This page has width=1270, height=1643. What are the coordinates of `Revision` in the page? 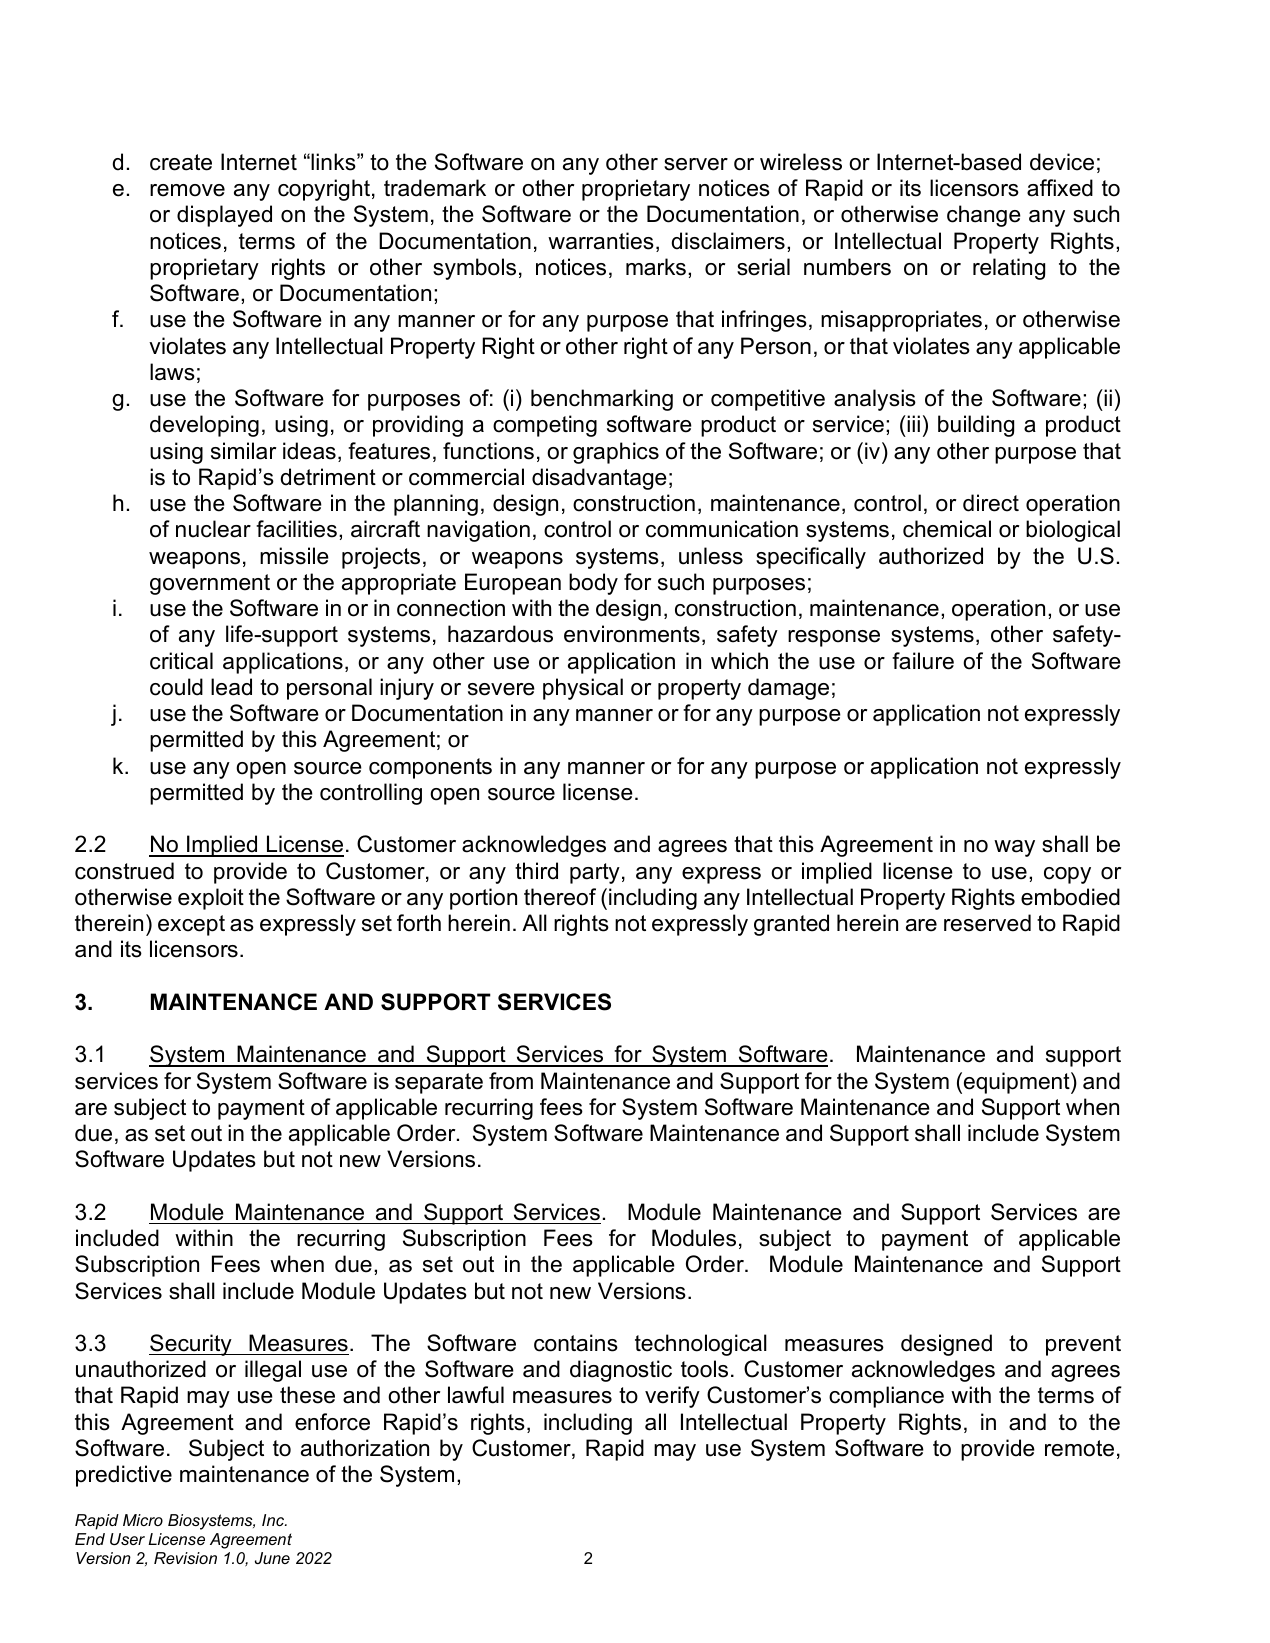 It's located at (185, 1558).
